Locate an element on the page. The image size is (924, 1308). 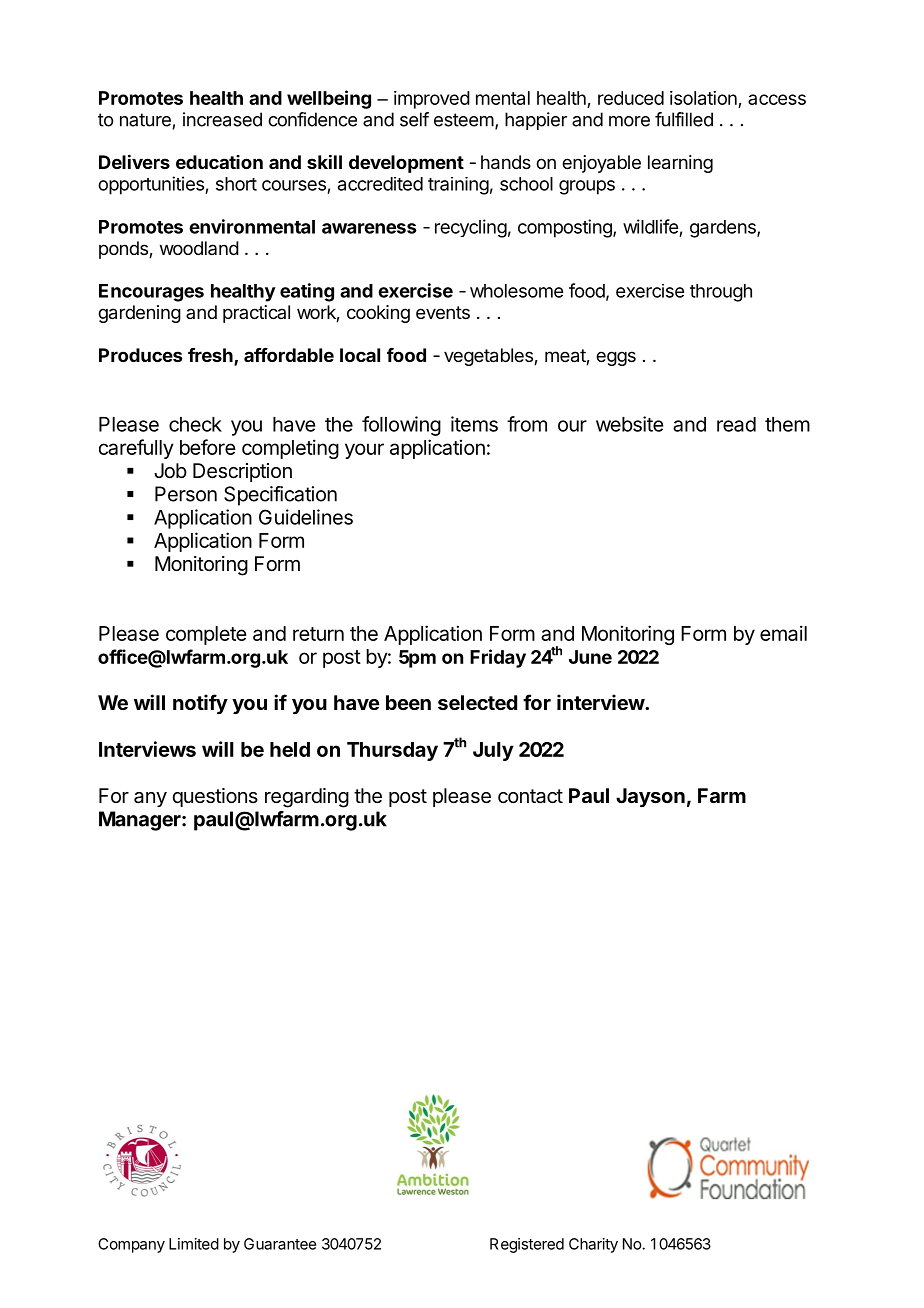
fulfilled is located at coordinates (684, 119).
